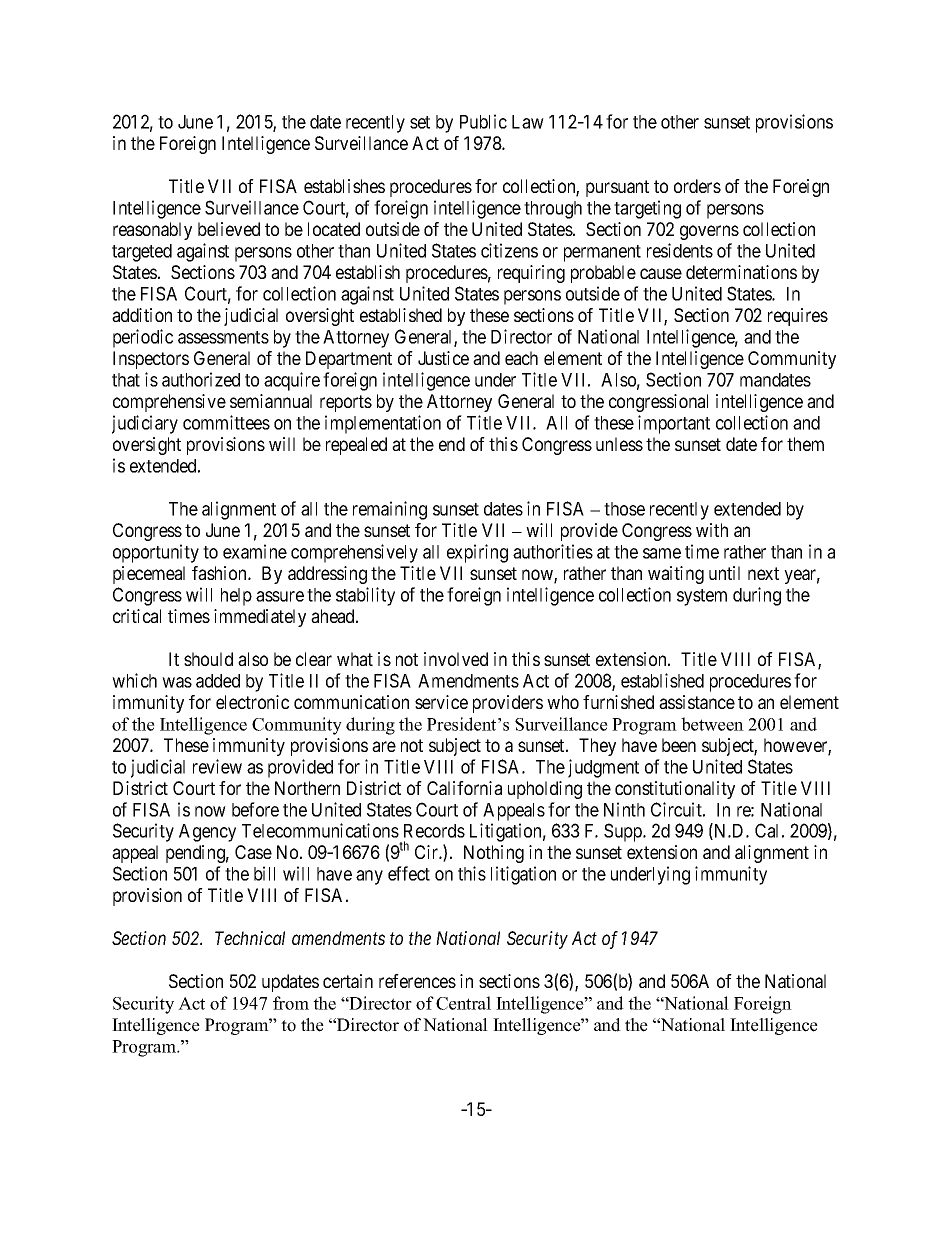  I want to click on orders, so click(697, 186).
